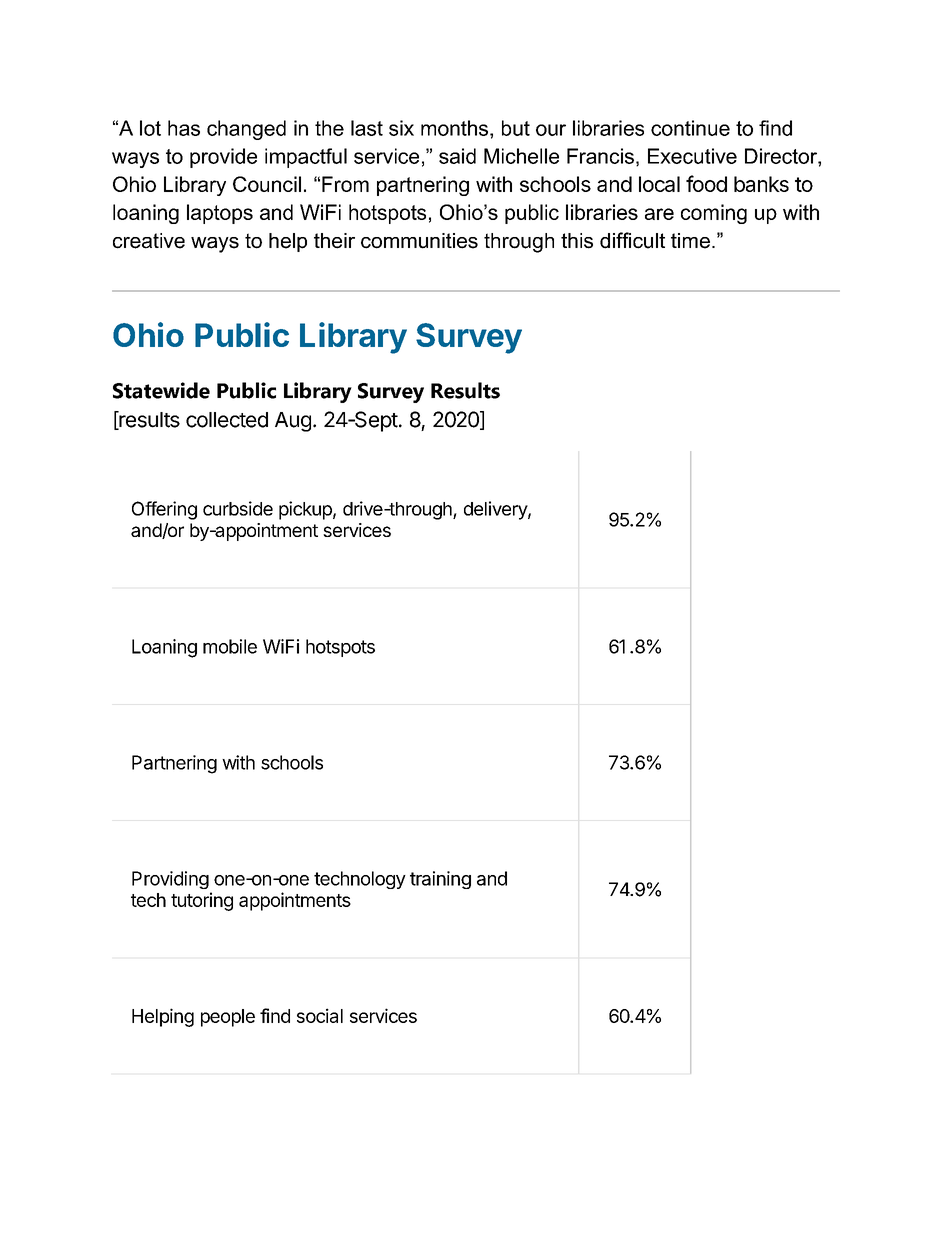 This screenshot has height=1233, width=952. Describe the element at coordinates (320, 1015) in the screenshot. I see `social` at that location.
